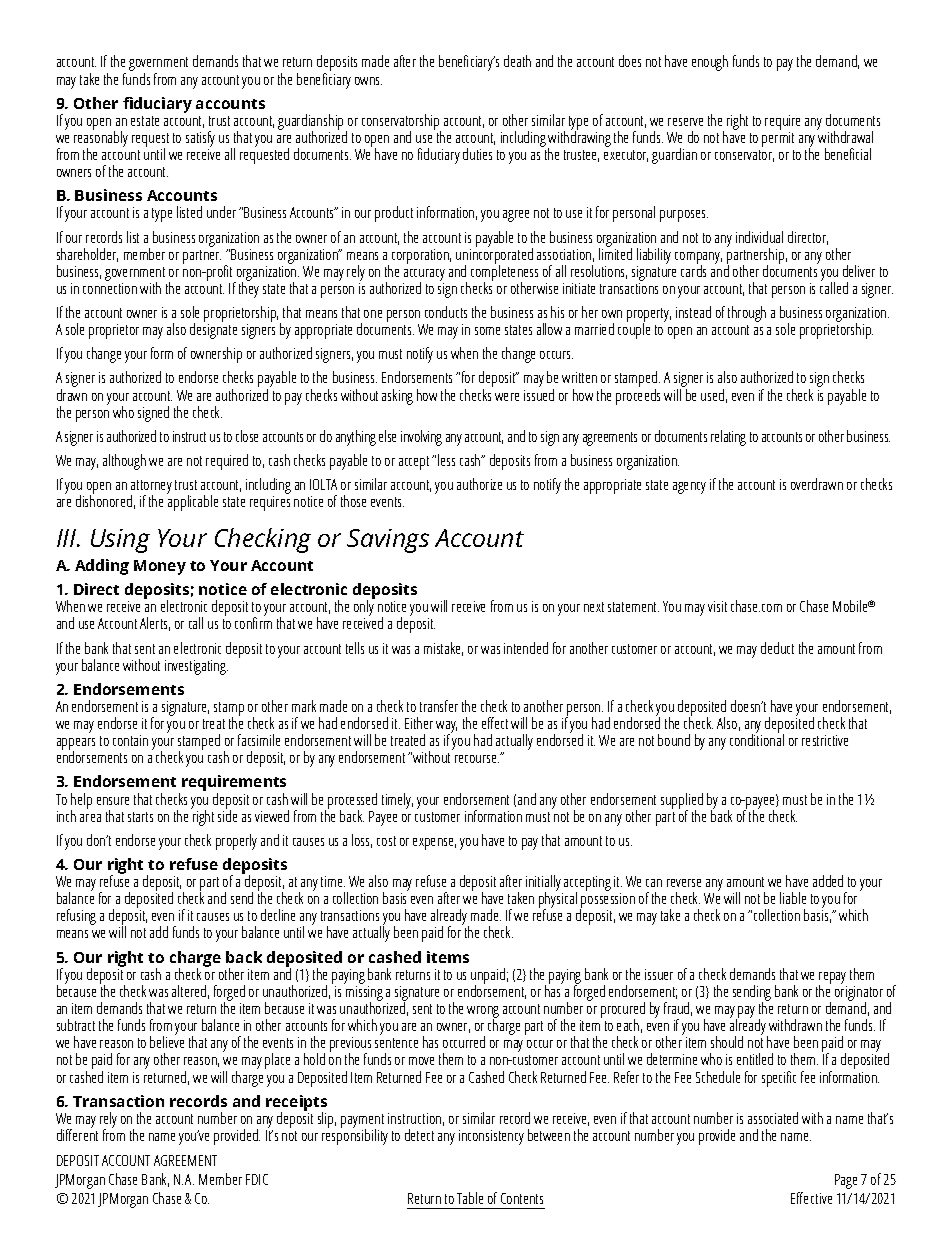 This screenshot has height=1233, width=952. Describe the element at coordinates (728, 438) in the screenshot. I see `relating` at that location.
